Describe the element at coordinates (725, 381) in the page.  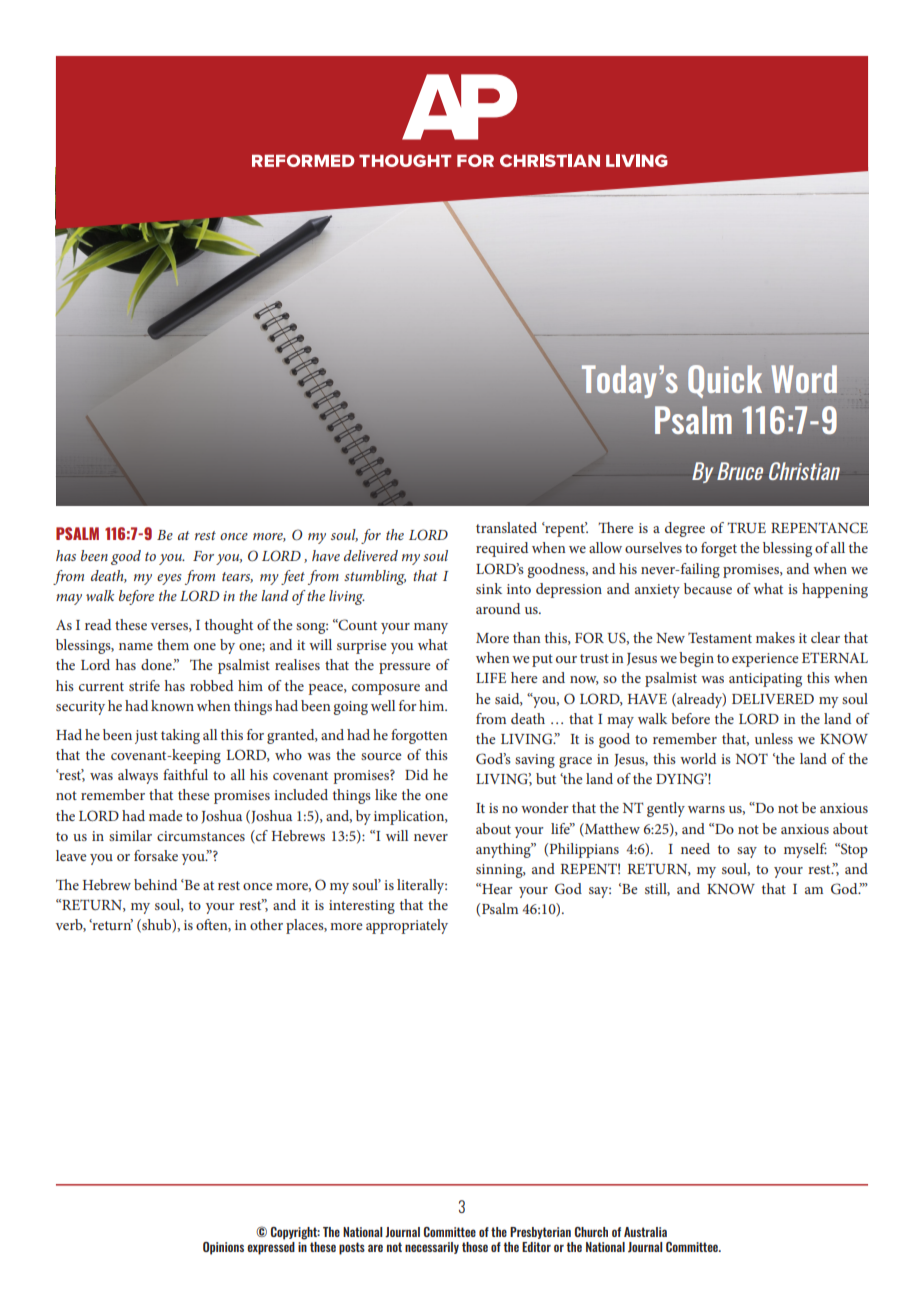
I see `Quick` at that location.
